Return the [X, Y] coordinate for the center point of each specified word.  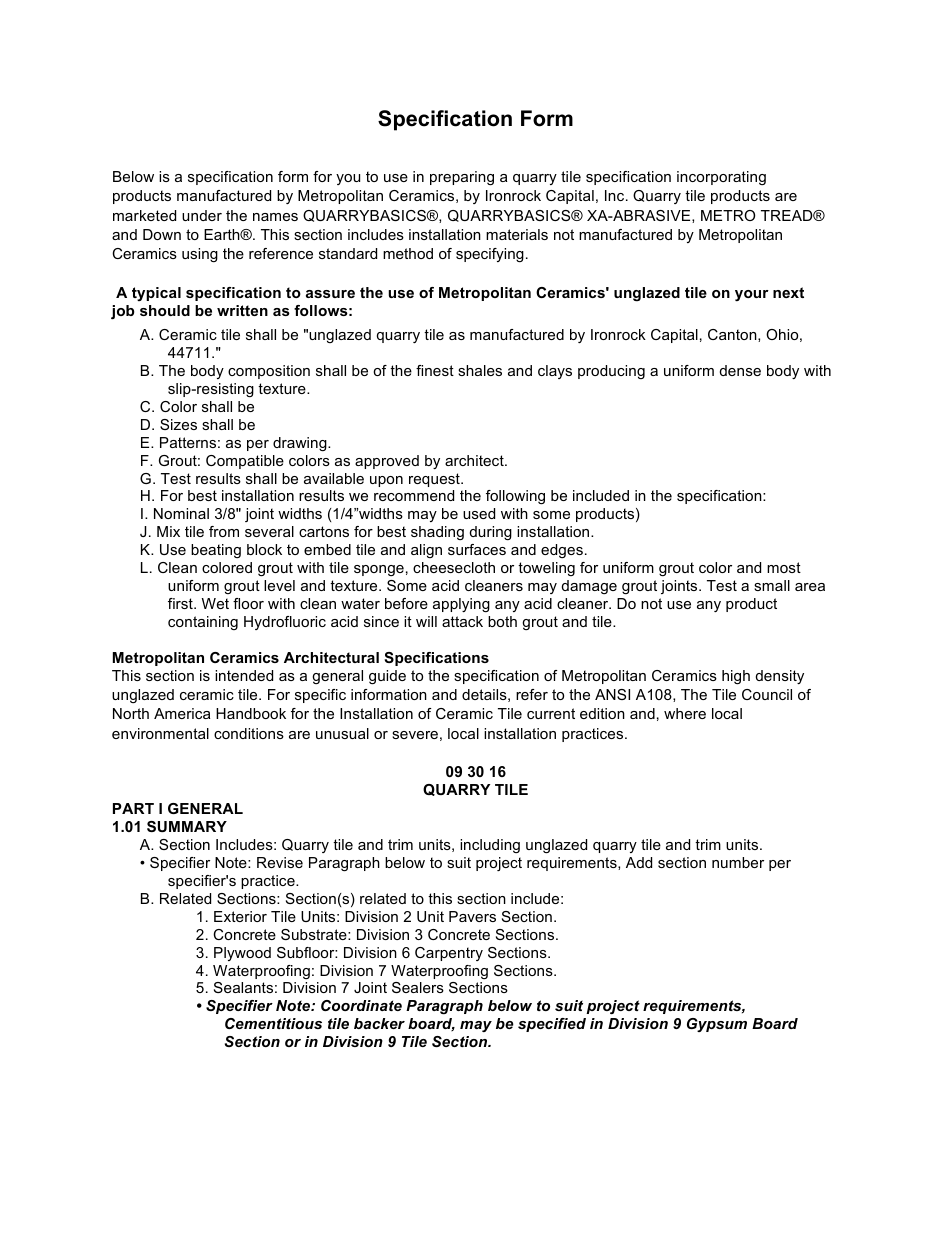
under [202, 215]
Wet [215, 603]
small [772, 585]
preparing [462, 178]
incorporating [721, 178]
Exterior [240, 916]
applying [461, 605]
